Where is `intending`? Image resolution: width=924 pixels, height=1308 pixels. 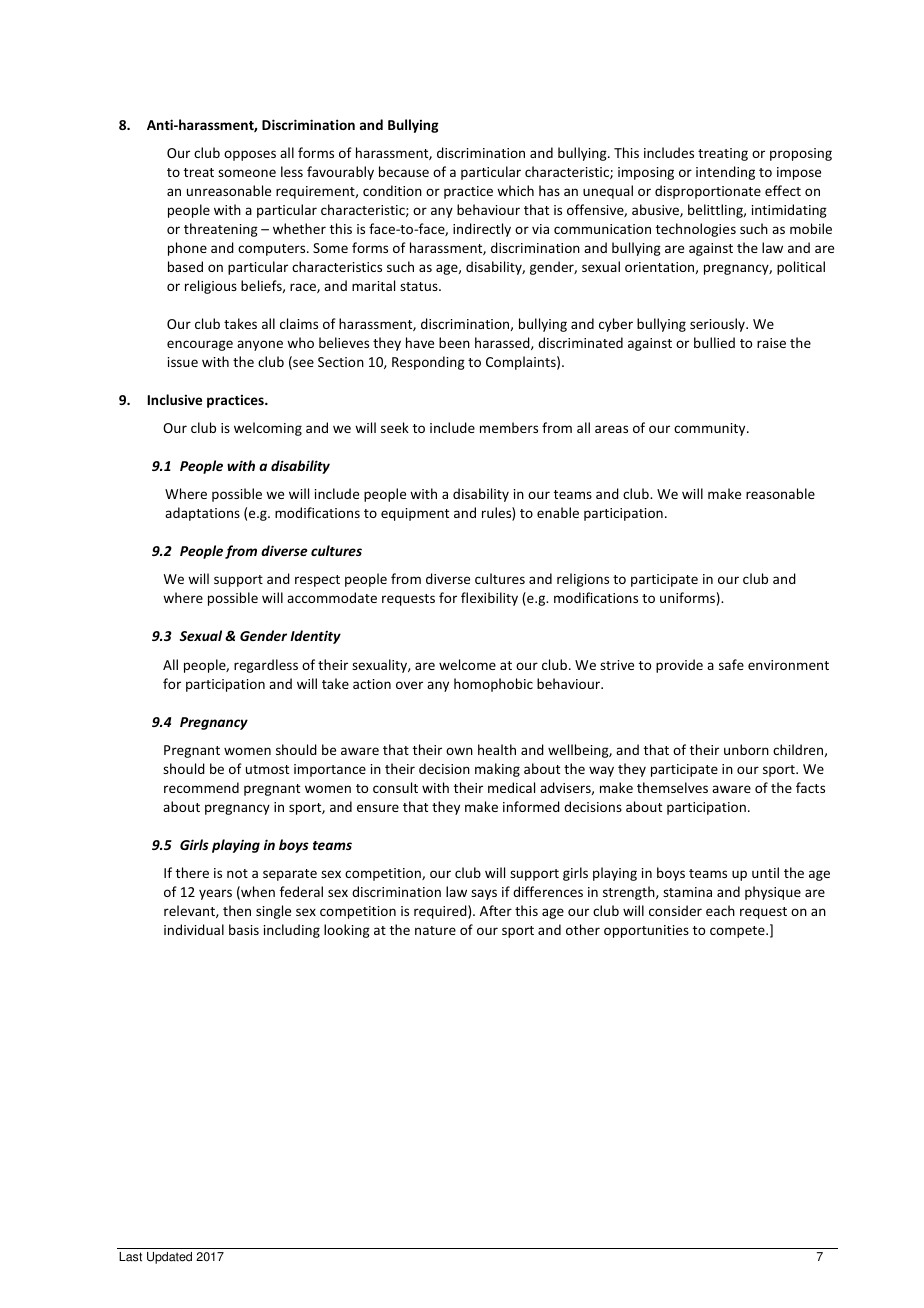
intending is located at coordinates (725, 173).
